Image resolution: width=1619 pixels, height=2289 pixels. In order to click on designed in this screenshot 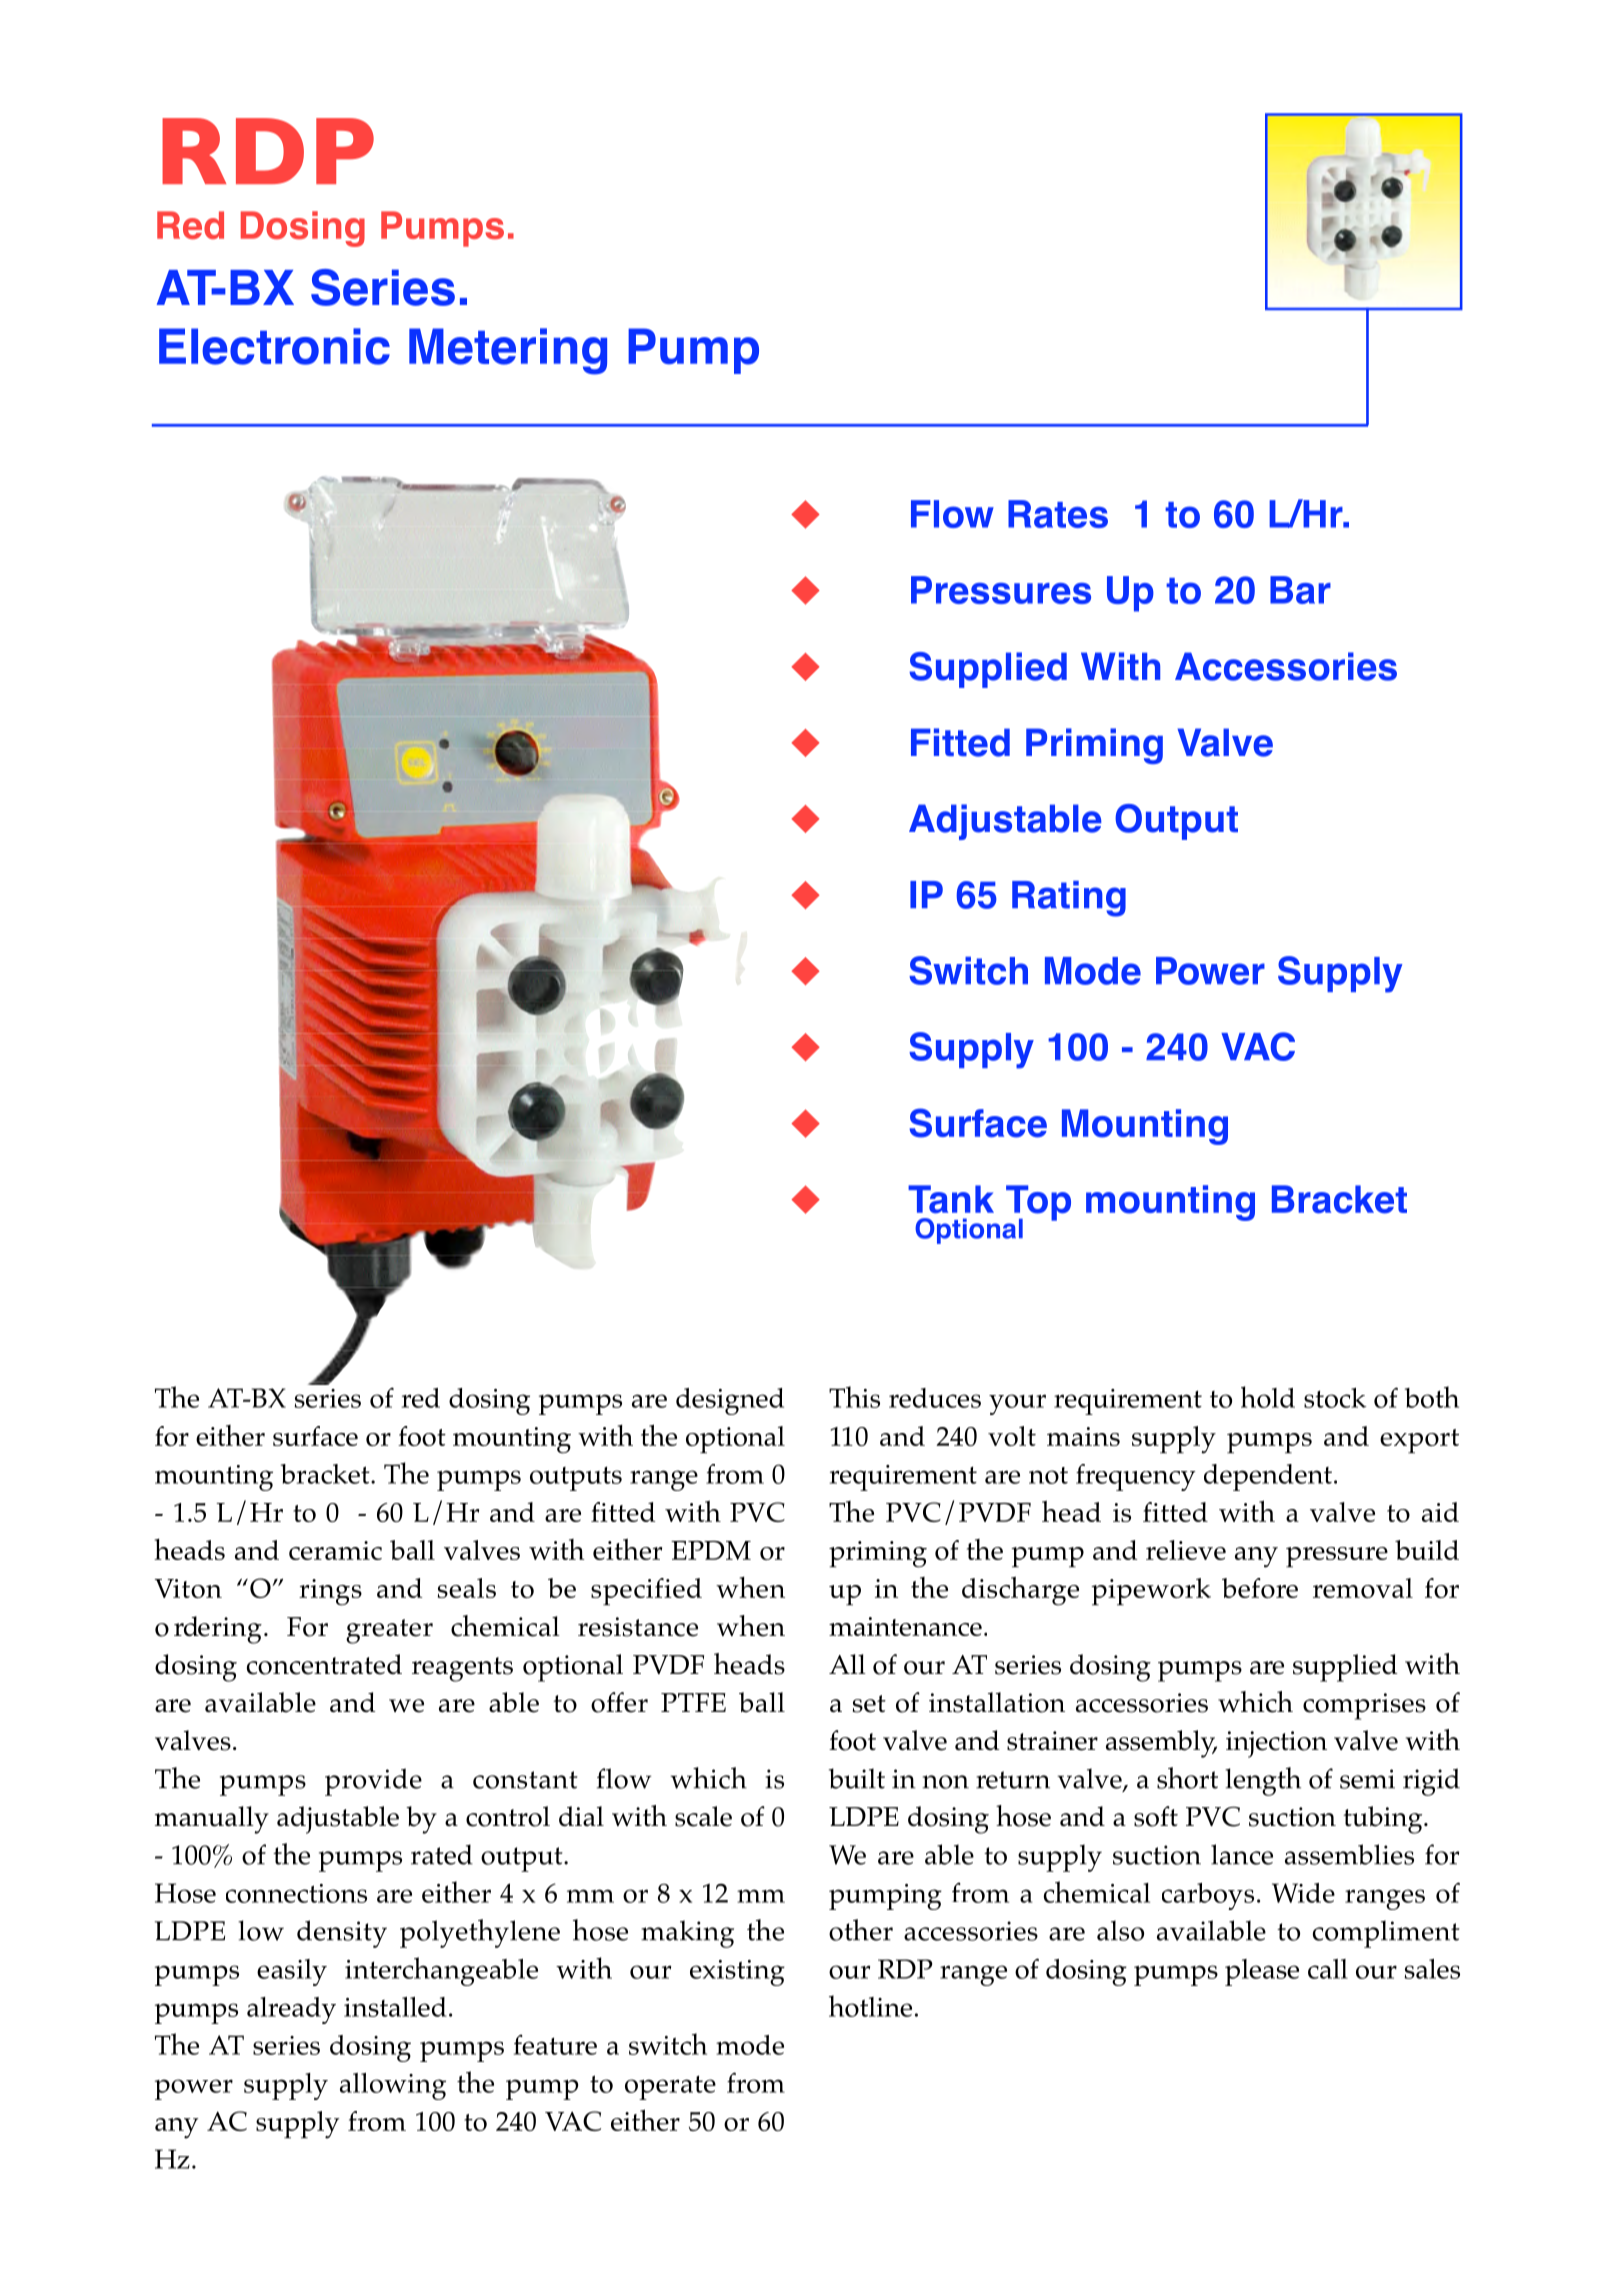, I will do `click(730, 1401)`.
